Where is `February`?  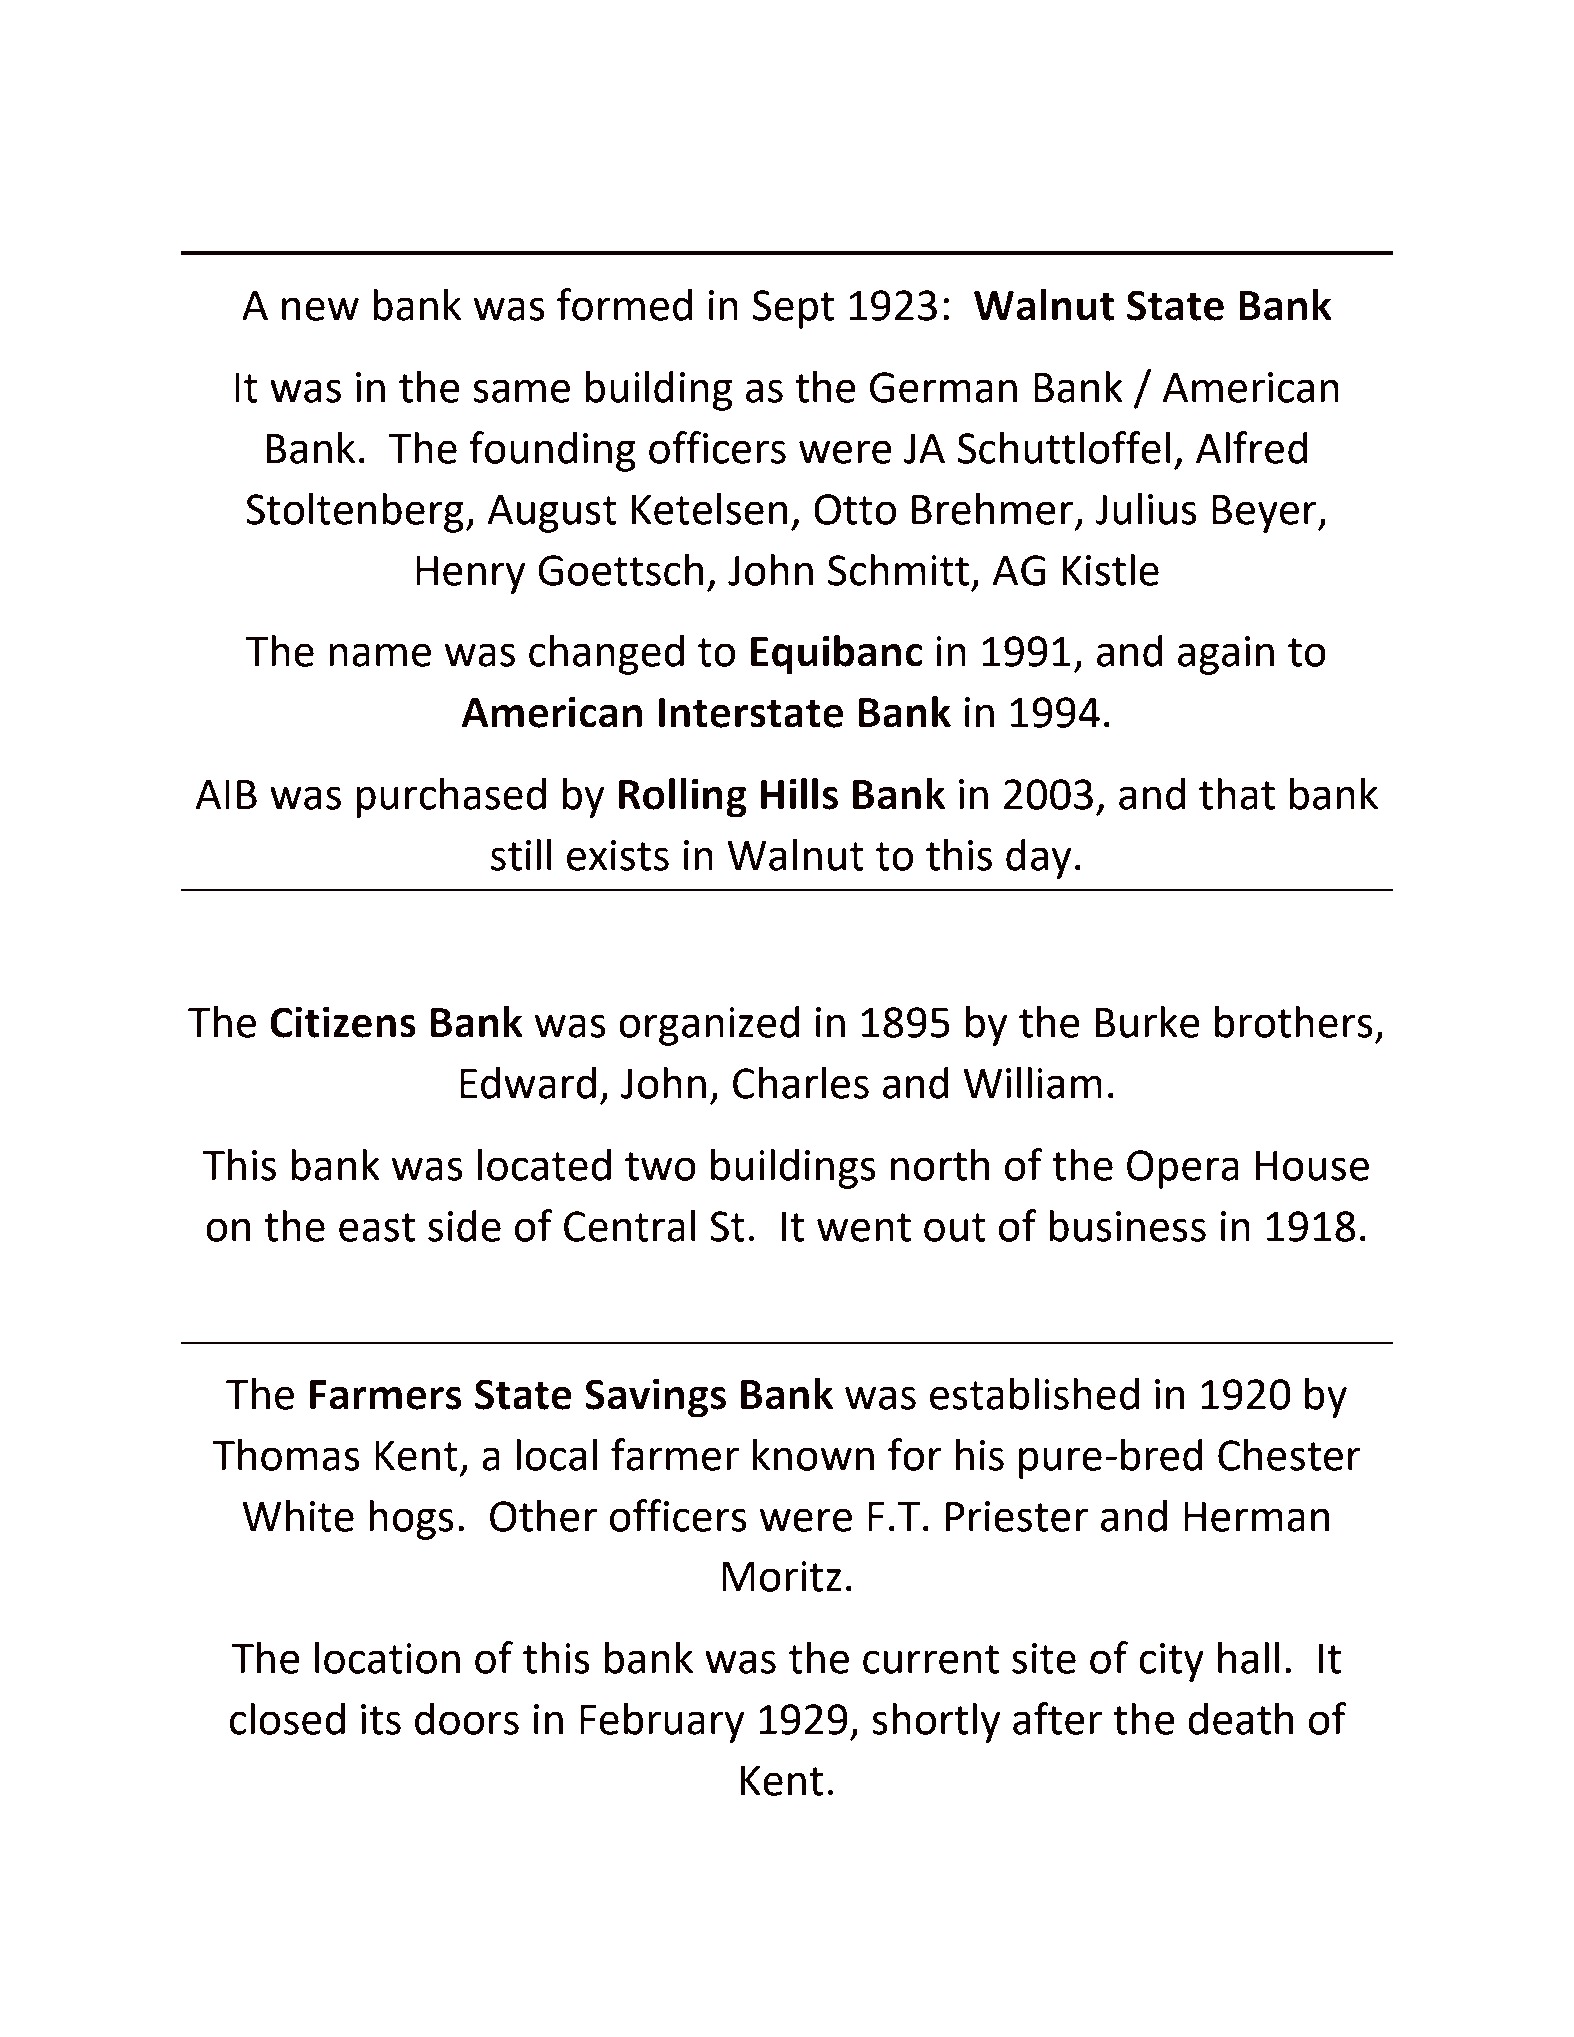
February is located at coordinates (662, 1723).
